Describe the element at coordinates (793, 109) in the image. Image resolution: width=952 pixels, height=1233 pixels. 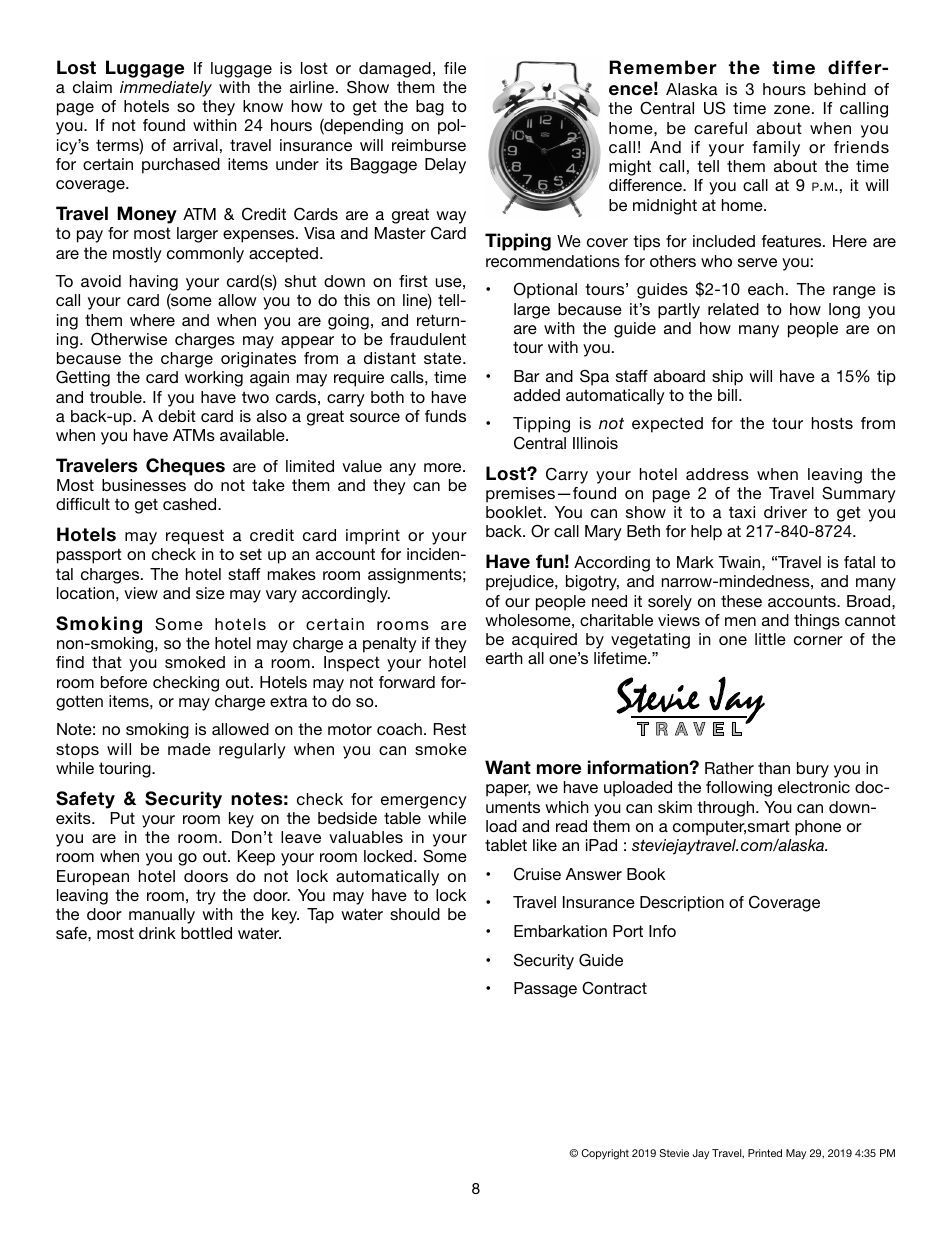
I see `zone` at that location.
